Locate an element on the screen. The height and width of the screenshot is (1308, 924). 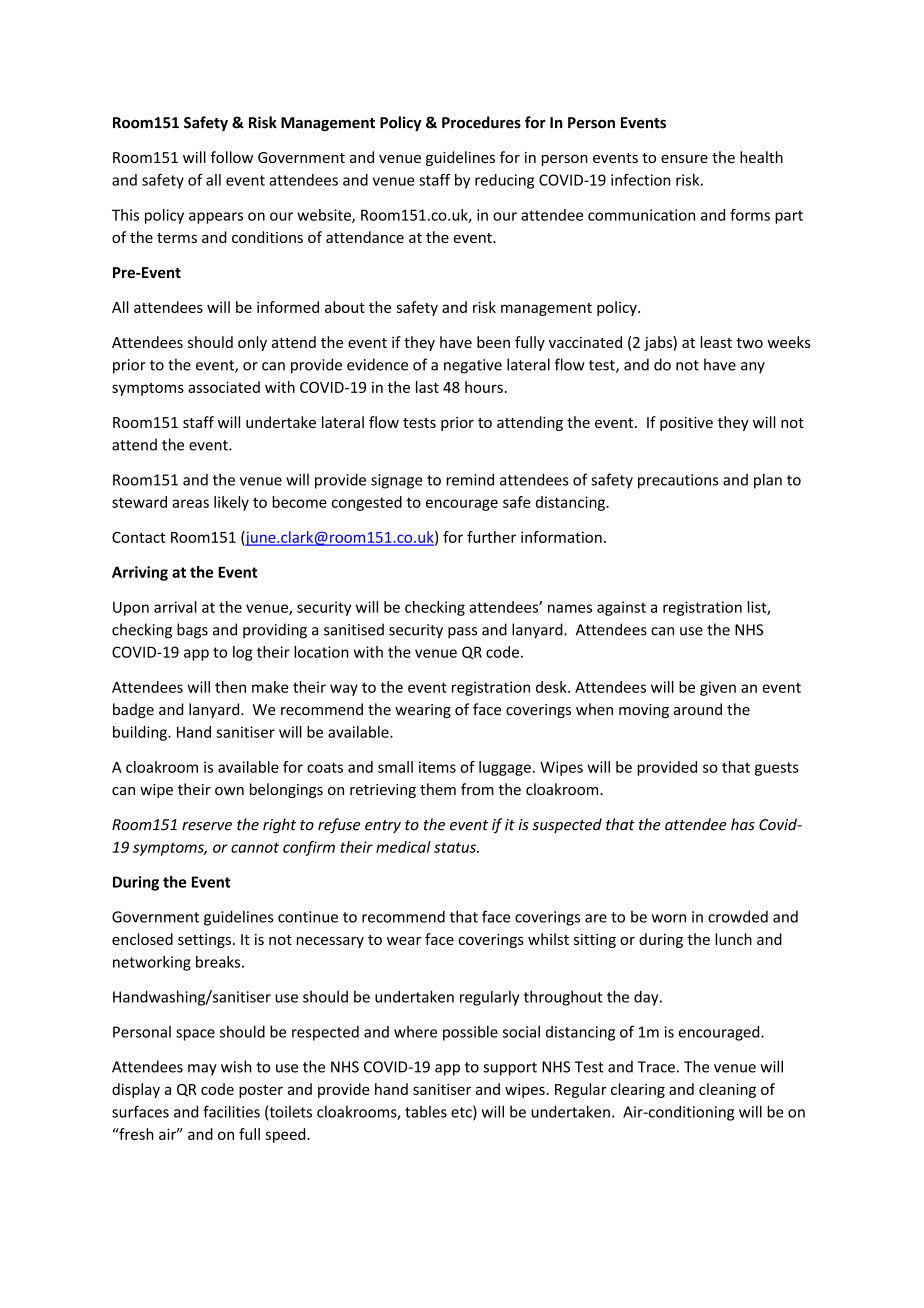
facilities is located at coordinates (231, 1111).
